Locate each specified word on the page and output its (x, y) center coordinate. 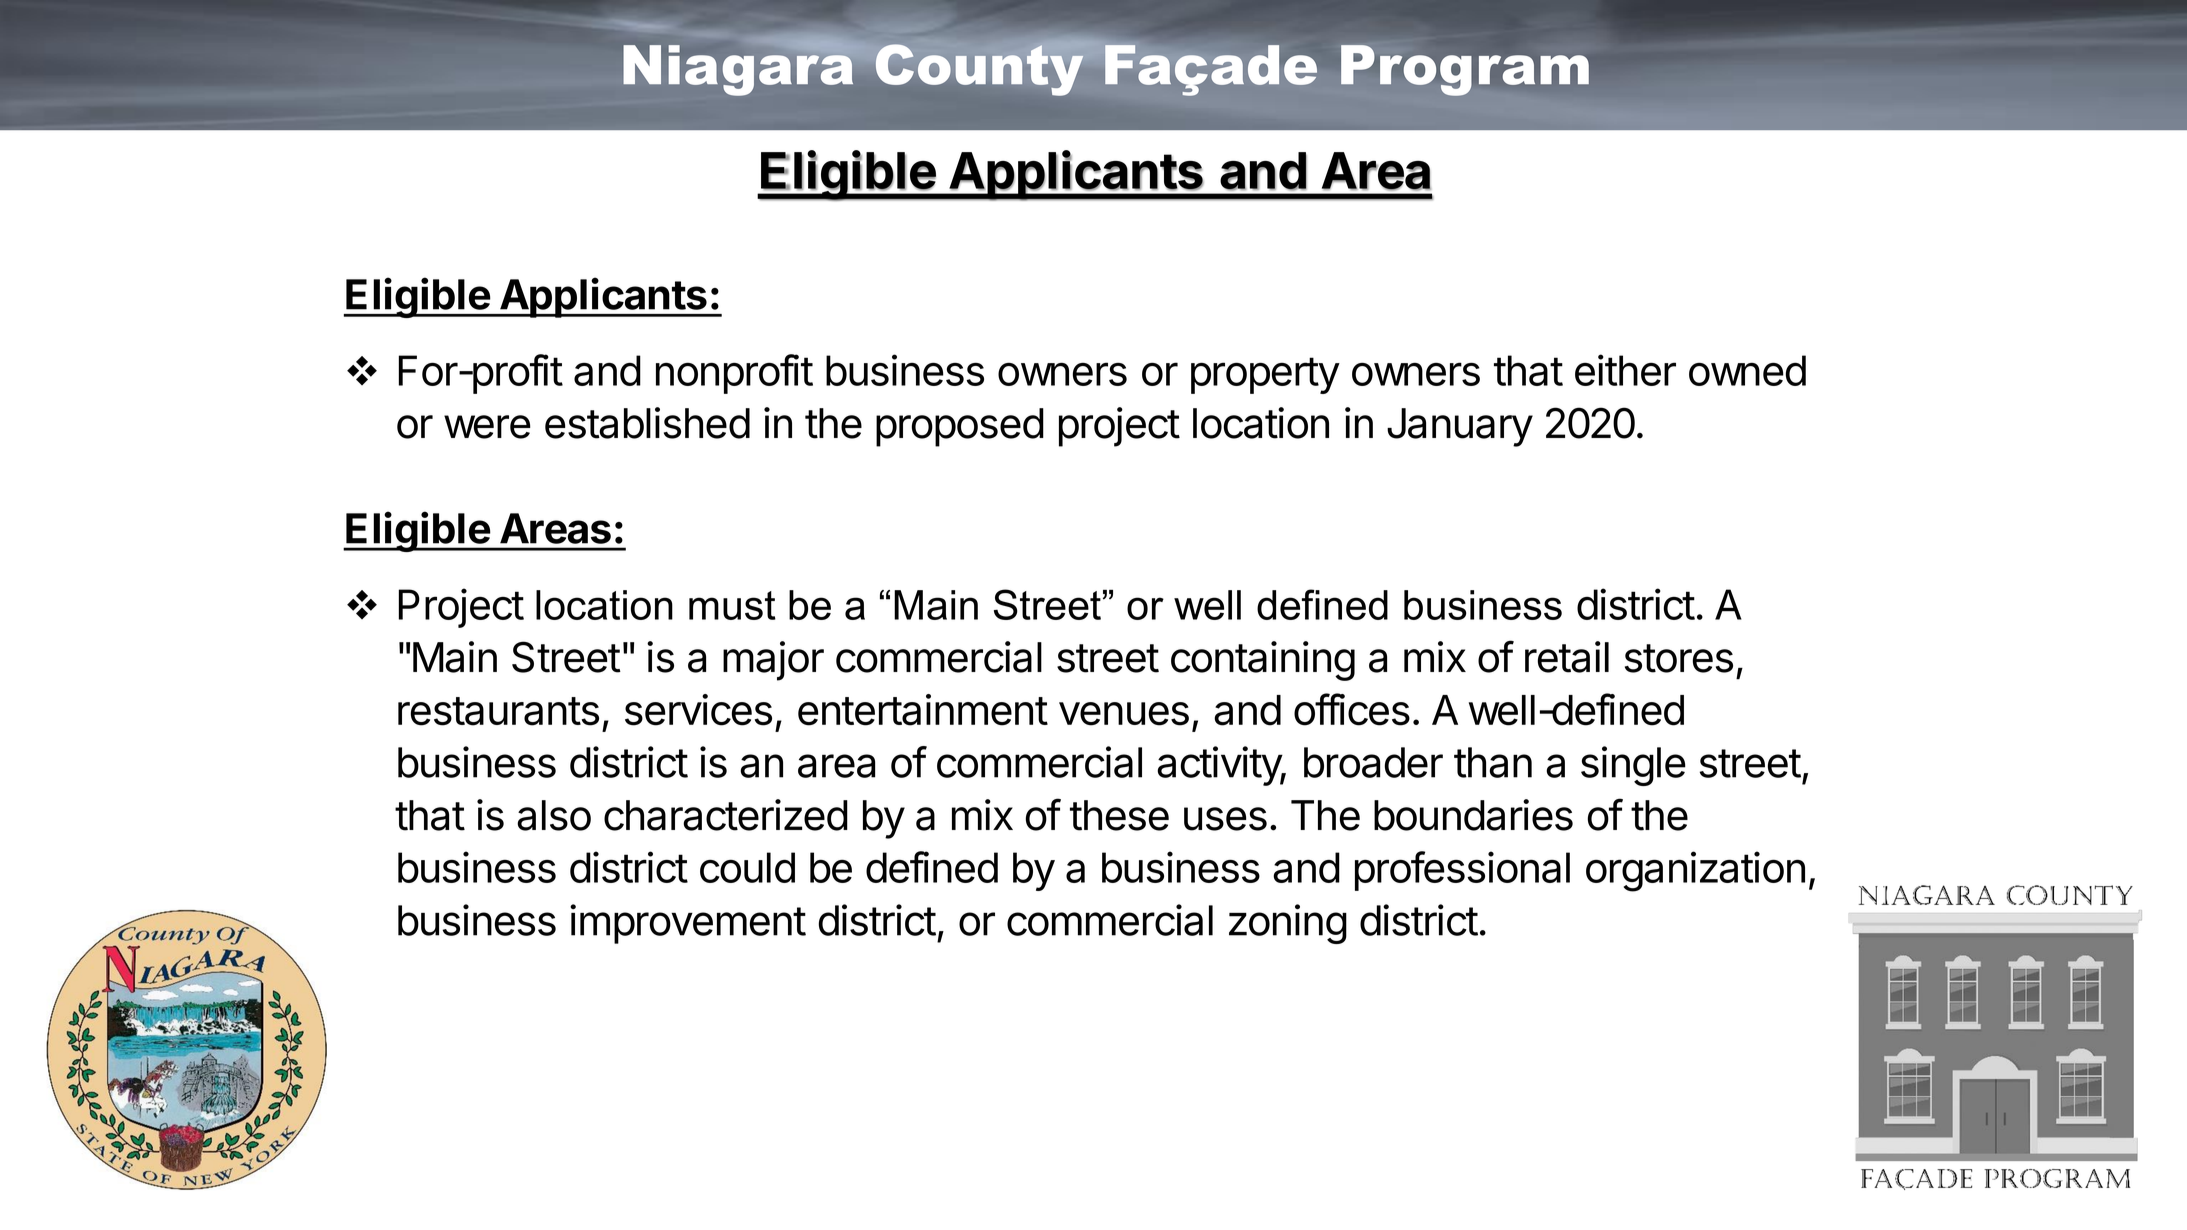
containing (1263, 661)
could (747, 867)
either (1625, 370)
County (979, 70)
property (1265, 375)
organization (1695, 871)
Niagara (738, 69)
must (732, 605)
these (1119, 815)
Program (1465, 70)
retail (1567, 657)
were (487, 427)
